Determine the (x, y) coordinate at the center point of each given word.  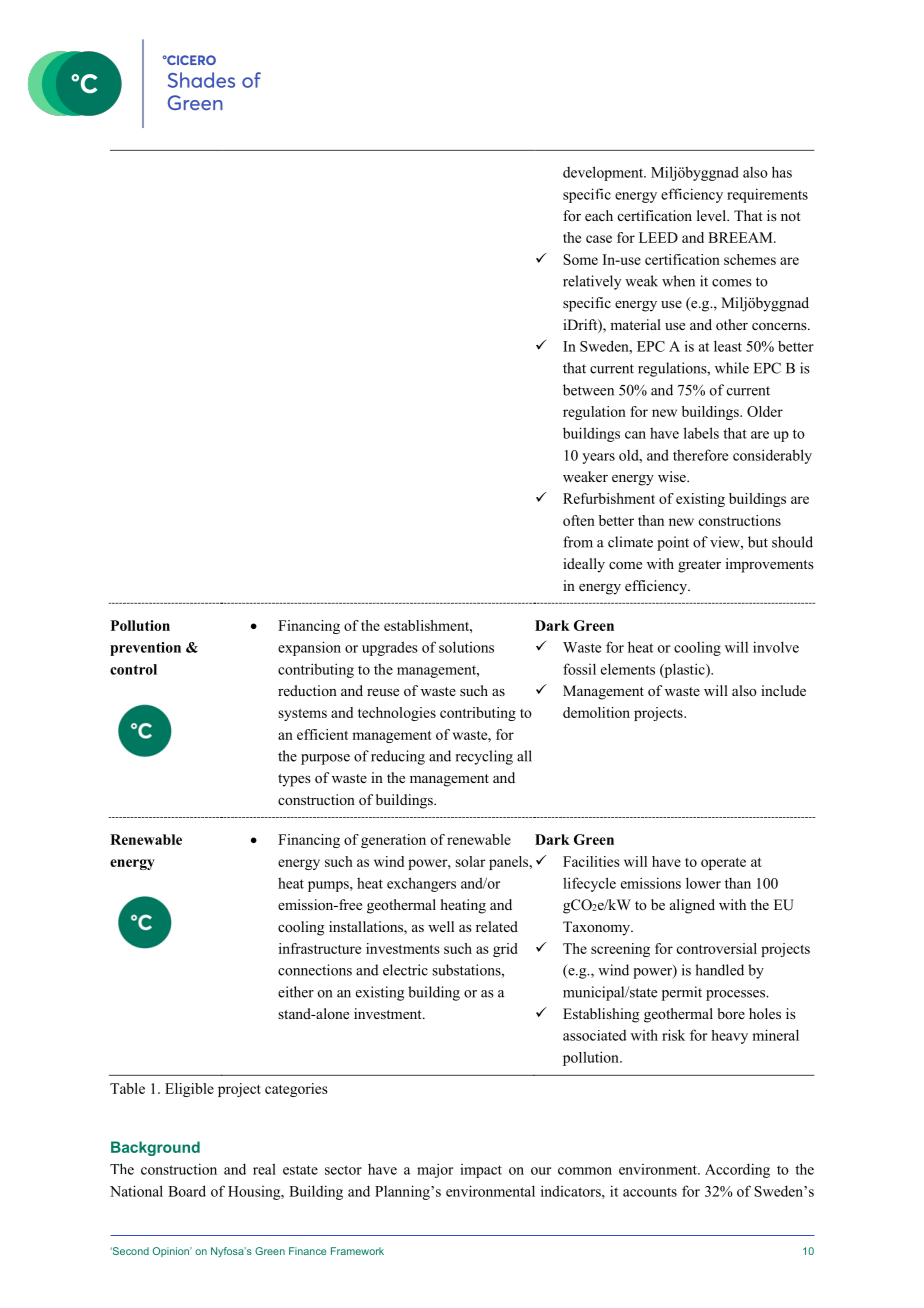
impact (481, 1171)
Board (187, 1191)
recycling (484, 757)
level (712, 215)
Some (581, 259)
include (783, 690)
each (599, 215)
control (133, 669)
